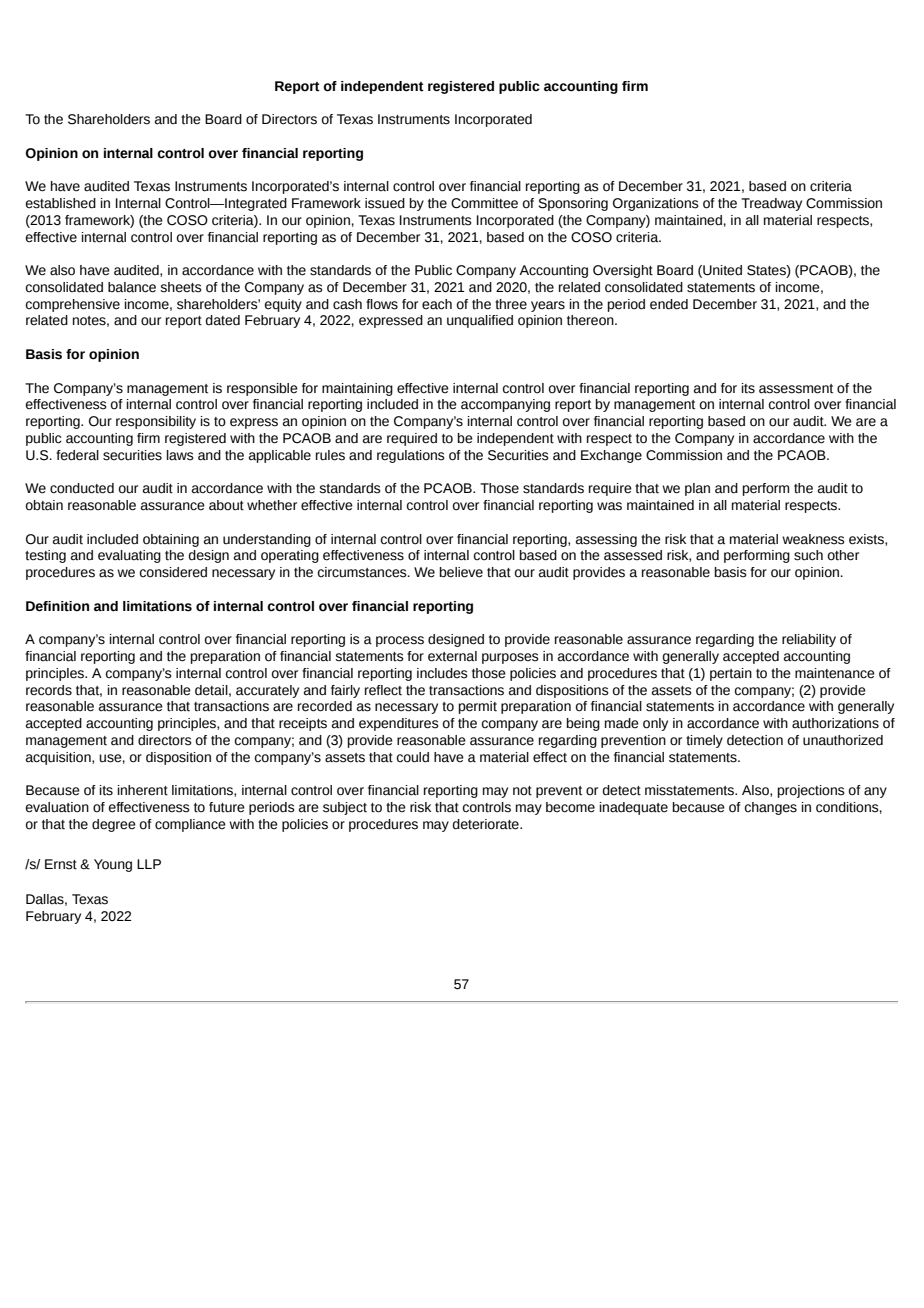 Image resolution: width=924 pixels, height=1308 pixels. Describe the element at coordinates (61, 203) in the screenshot. I see `established` at that location.
